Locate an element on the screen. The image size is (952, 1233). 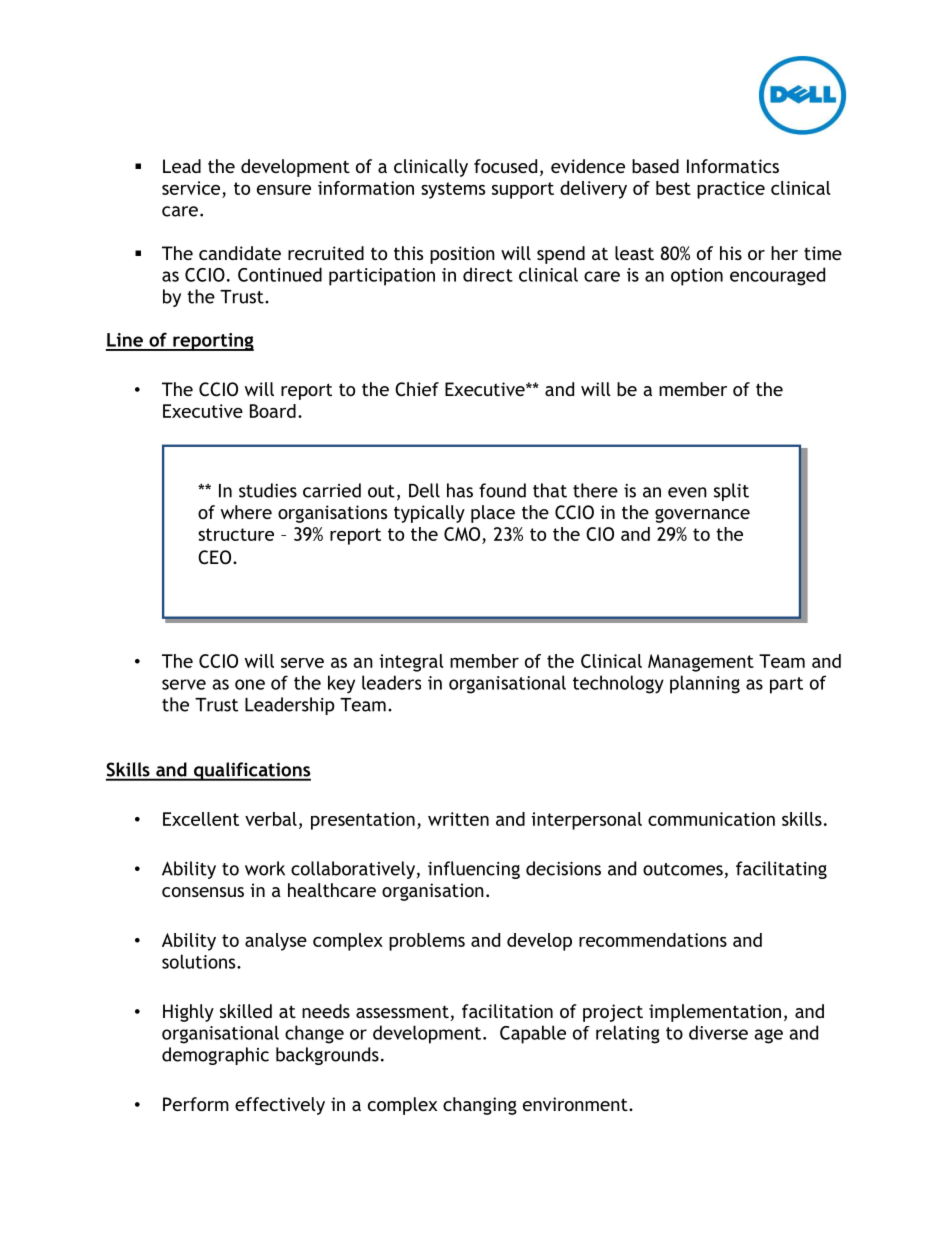
support is located at coordinates (523, 190).
